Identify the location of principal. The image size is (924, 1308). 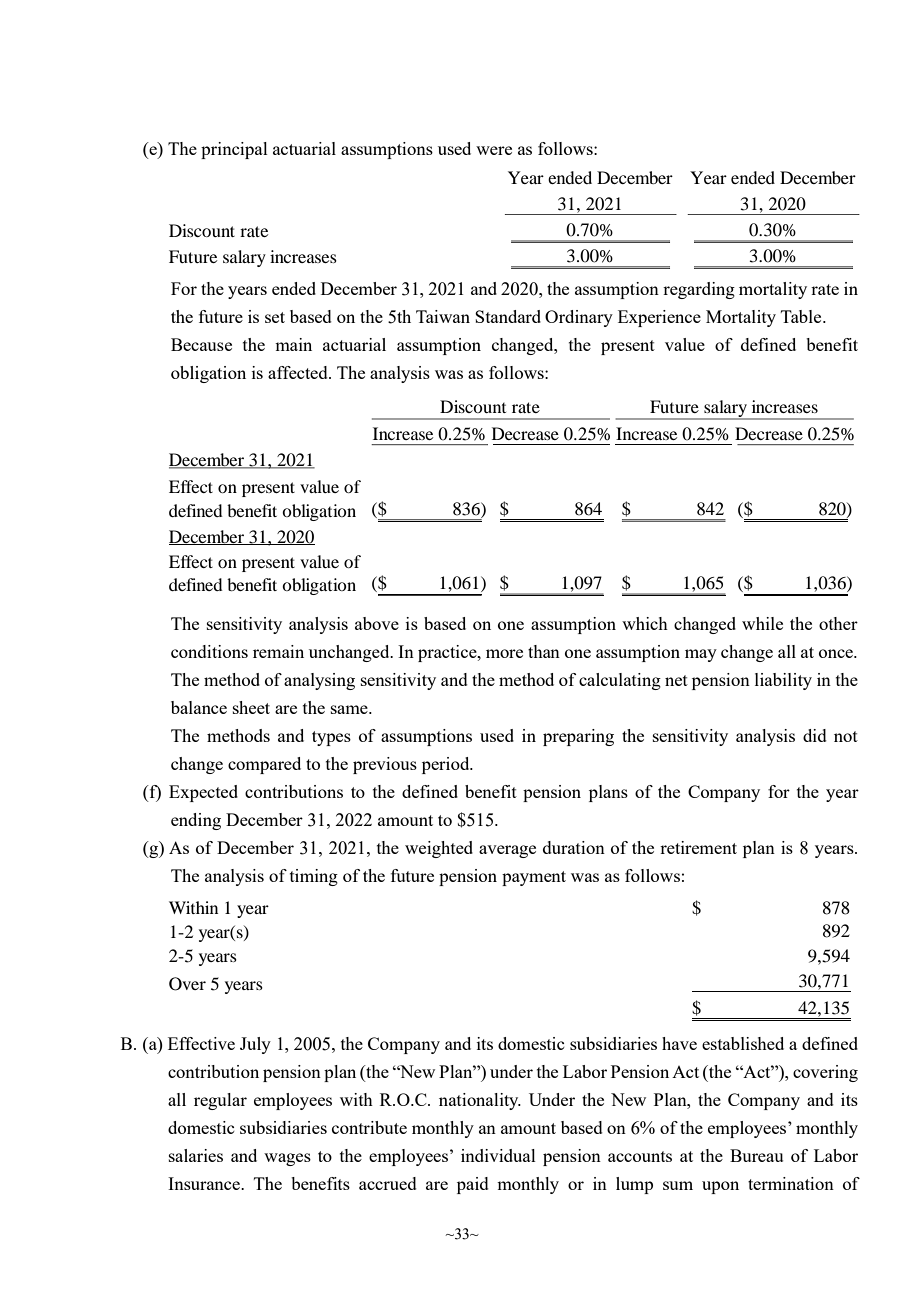
(234, 150).
